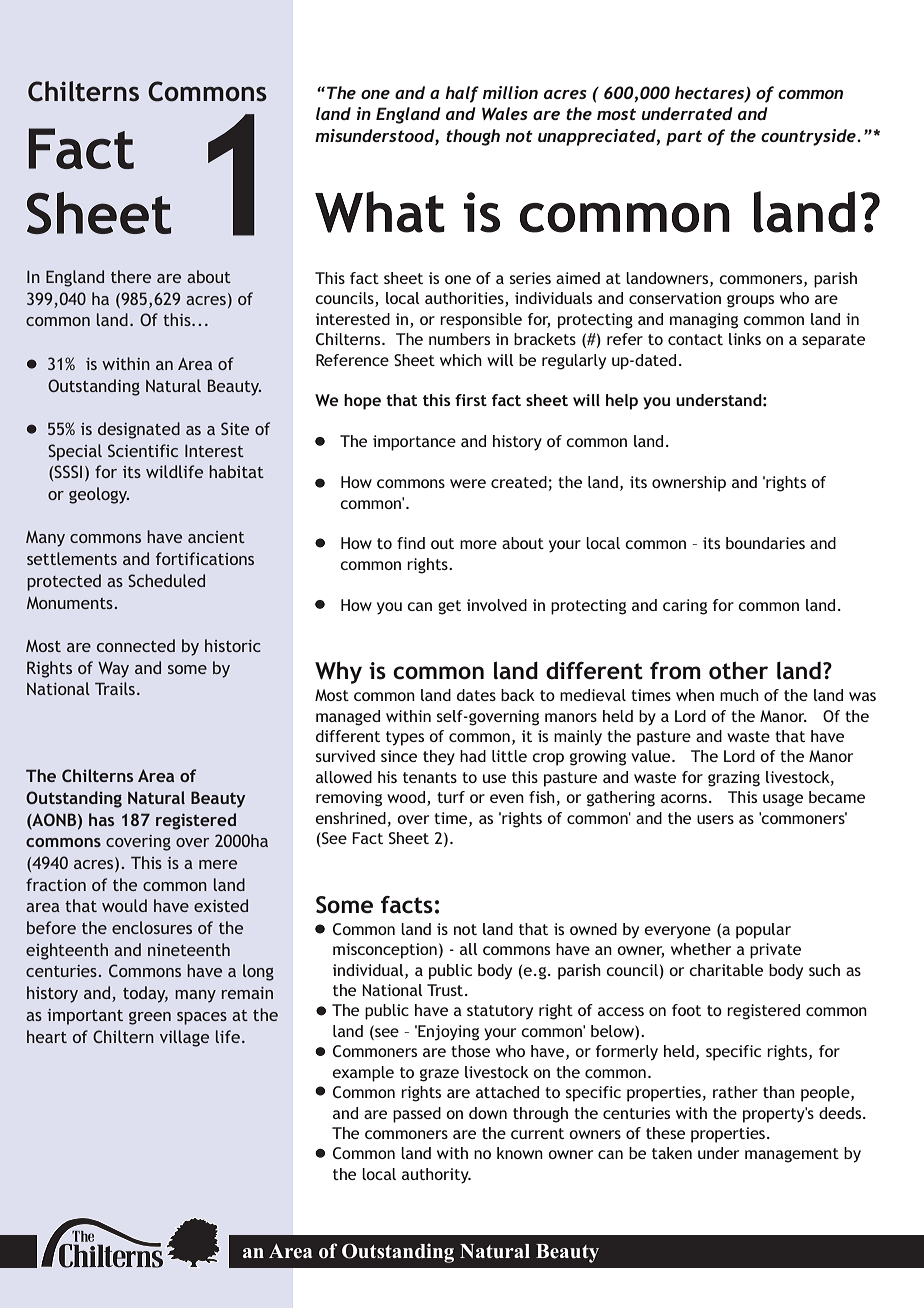  What do you see at coordinates (136, 645) in the screenshot?
I see `connected` at bounding box center [136, 645].
